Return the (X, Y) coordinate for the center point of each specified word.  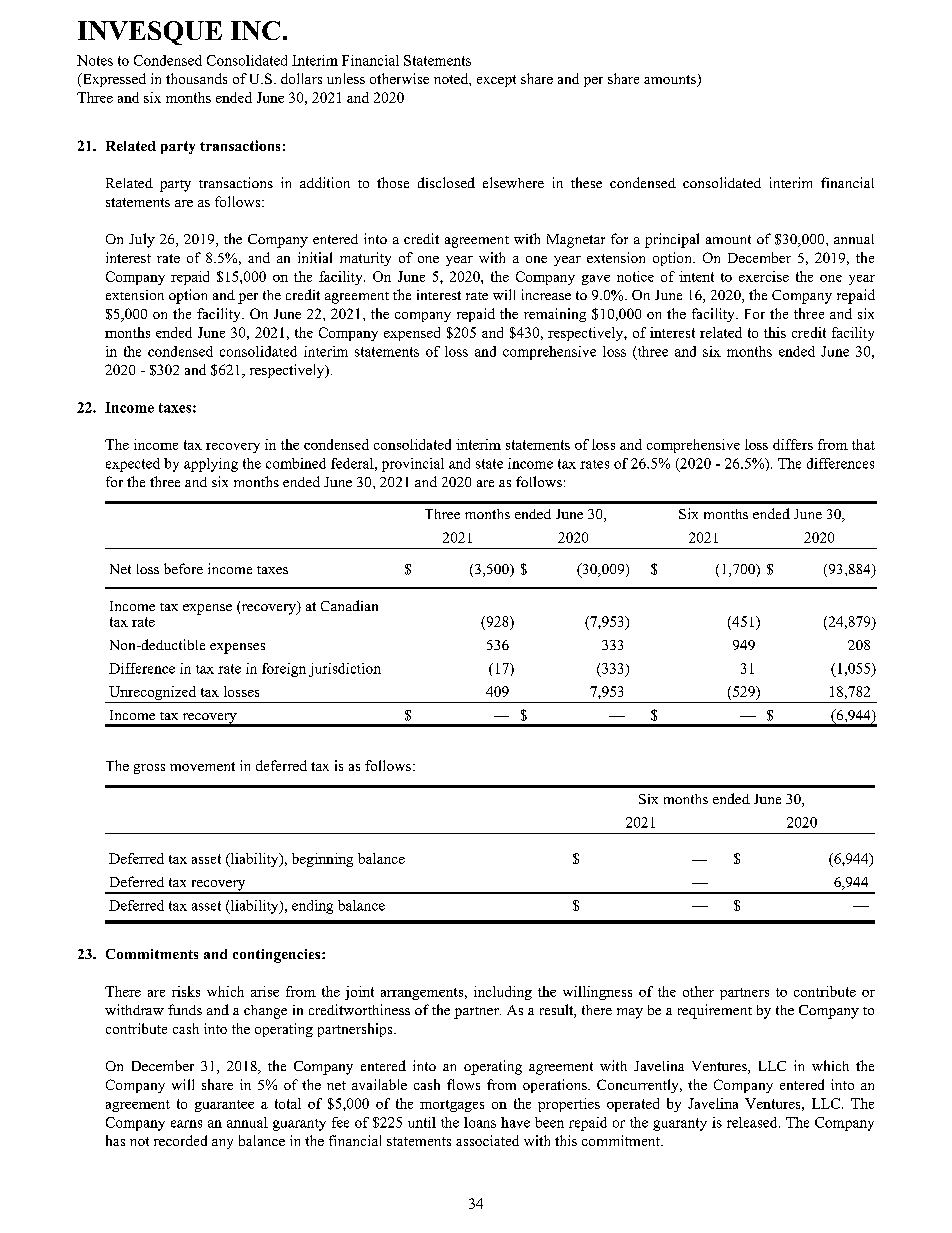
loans (480, 1122)
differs (793, 444)
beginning (322, 860)
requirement (715, 1011)
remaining (555, 315)
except (496, 81)
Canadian (349, 605)
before (183, 568)
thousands (196, 78)
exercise (764, 276)
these (586, 182)
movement (202, 766)
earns (186, 1124)
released (753, 1122)
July (142, 240)
